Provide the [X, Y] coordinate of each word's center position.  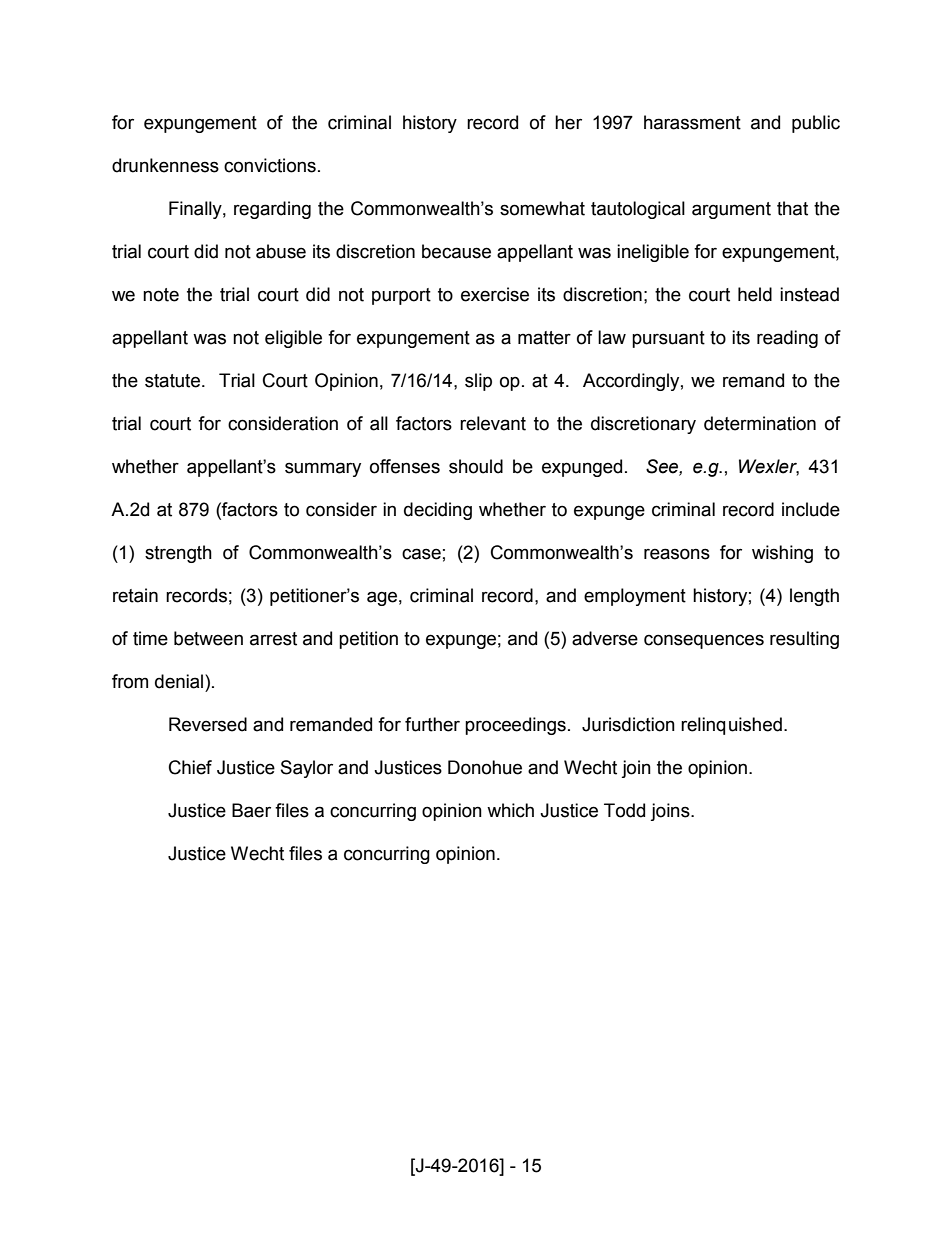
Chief [190, 767]
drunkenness [165, 165]
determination [760, 423]
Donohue [485, 767]
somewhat [542, 208]
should [476, 466]
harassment [692, 122]
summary [323, 469]
